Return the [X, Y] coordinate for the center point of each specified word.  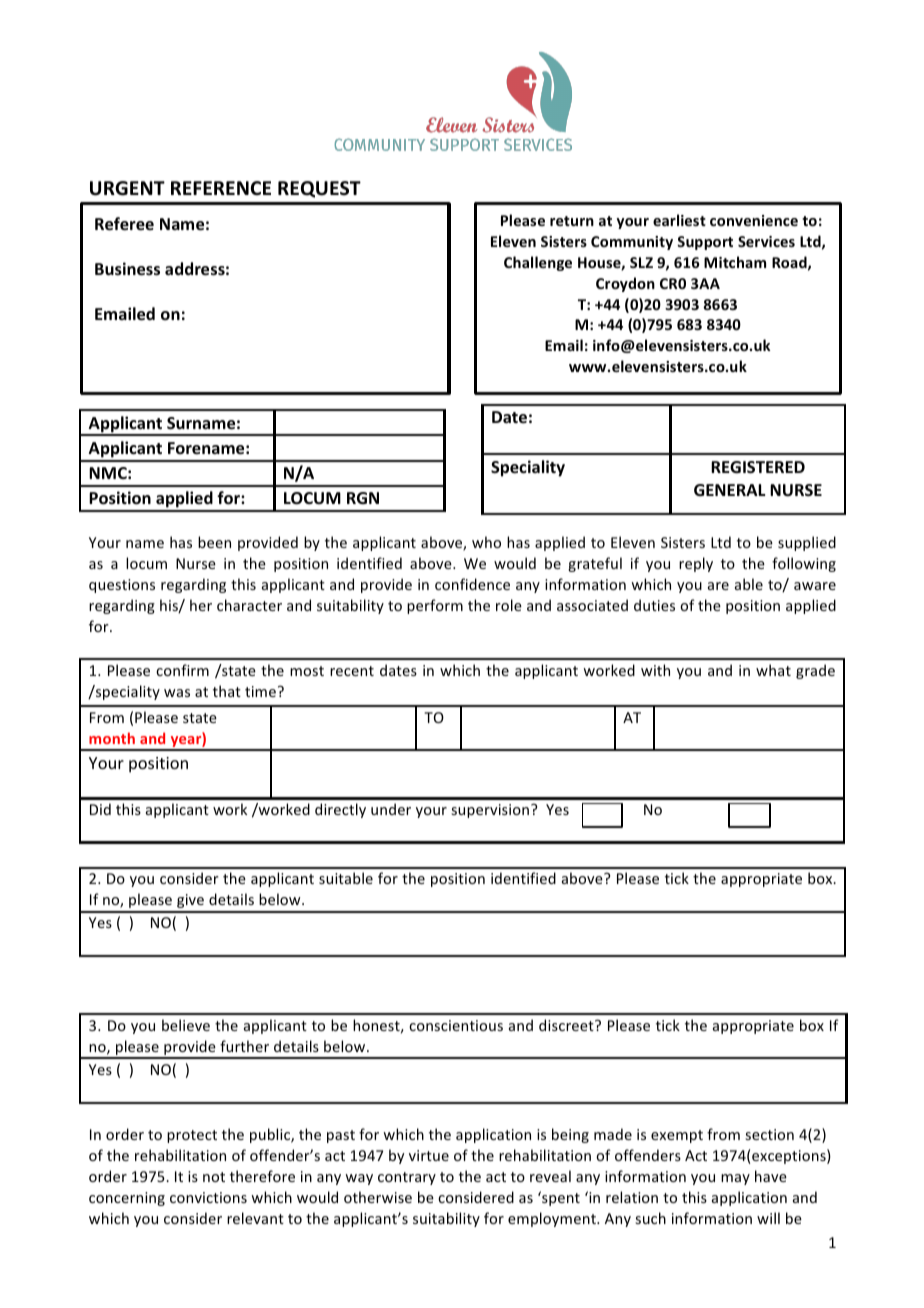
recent [352, 671]
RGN [363, 498]
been [214, 542]
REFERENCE [221, 188]
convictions [208, 1197]
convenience [754, 220]
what [773, 670]
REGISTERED [758, 467]
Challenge [538, 263]
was [177, 693]
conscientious [456, 1025]
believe [186, 1025]
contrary [407, 1178]
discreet [567, 1025]
